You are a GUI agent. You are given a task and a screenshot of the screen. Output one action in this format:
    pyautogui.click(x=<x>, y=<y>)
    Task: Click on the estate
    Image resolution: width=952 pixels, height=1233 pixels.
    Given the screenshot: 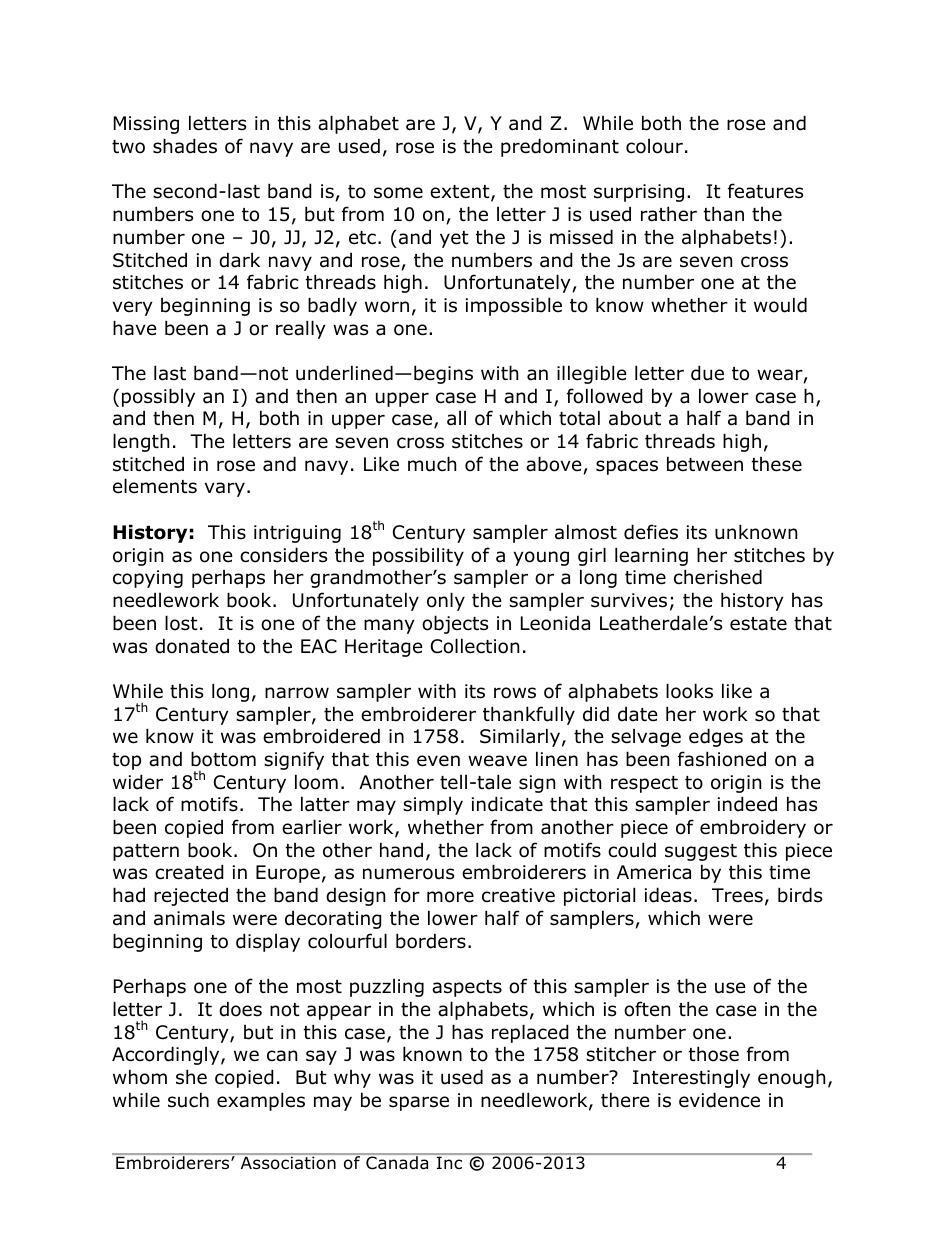 What is the action you would take?
    pyautogui.click(x=758, y=624)
